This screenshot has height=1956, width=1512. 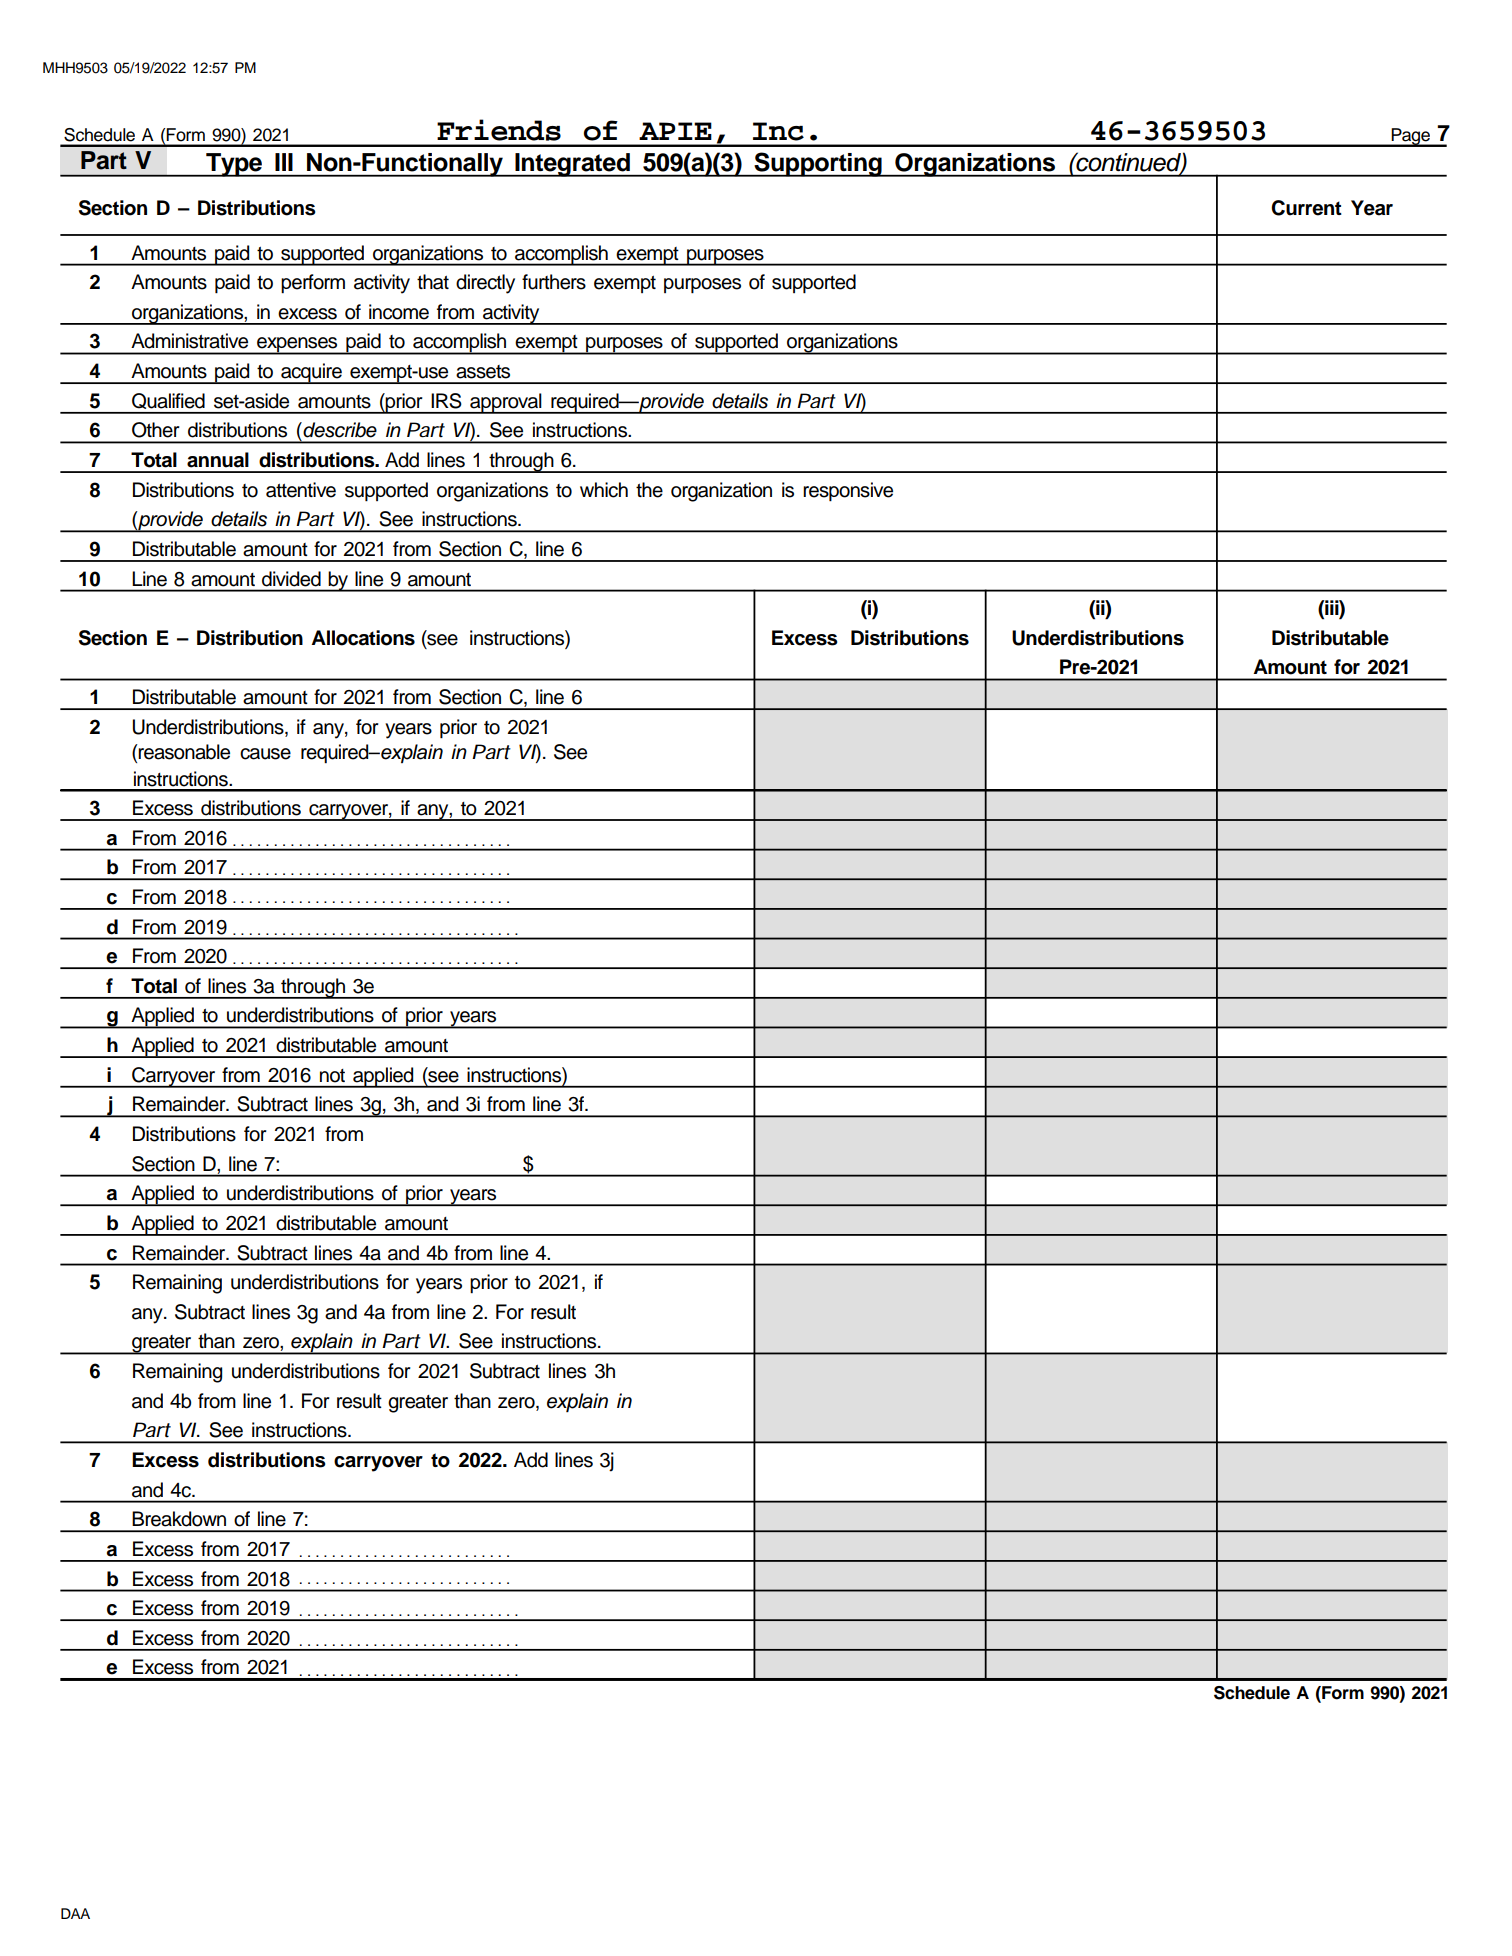 I want to click on Breakdown, so click(x=179, y=1519).
